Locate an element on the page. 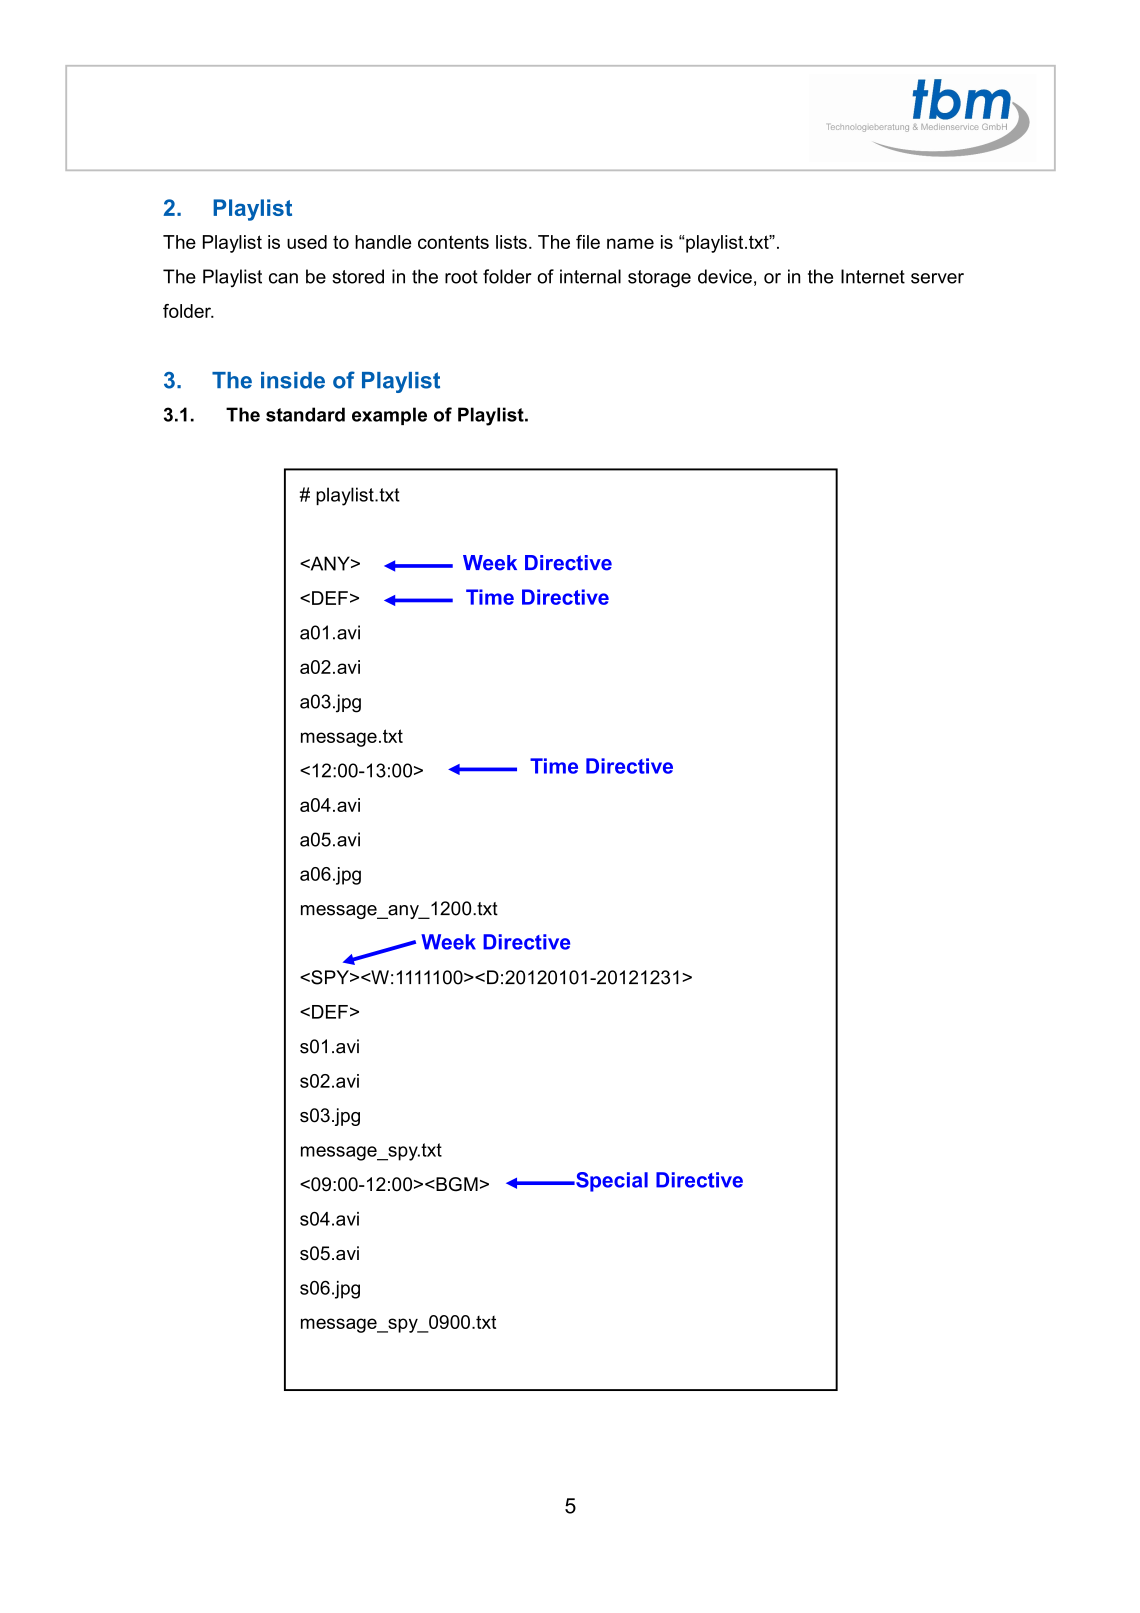  server is located at coordinates (937, 278).
